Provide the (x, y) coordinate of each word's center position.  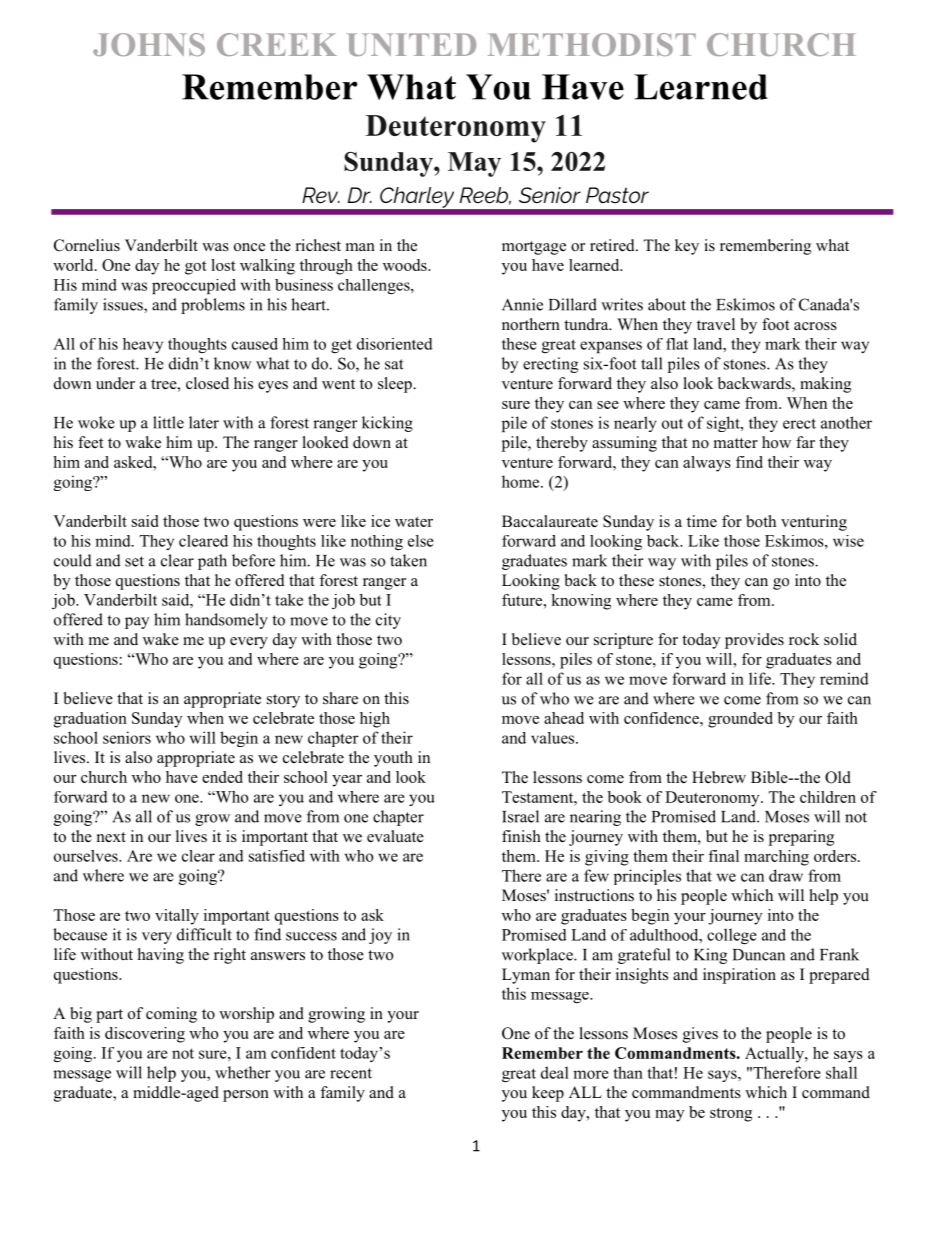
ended (222, 777)
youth (393, 759)
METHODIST (592, 44)
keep (548, 1094)
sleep (396, 385)
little (168, 422)
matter (736, 443)
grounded (740, 720)
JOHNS (149, 44)
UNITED (411, 44)
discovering (145, 1035)
